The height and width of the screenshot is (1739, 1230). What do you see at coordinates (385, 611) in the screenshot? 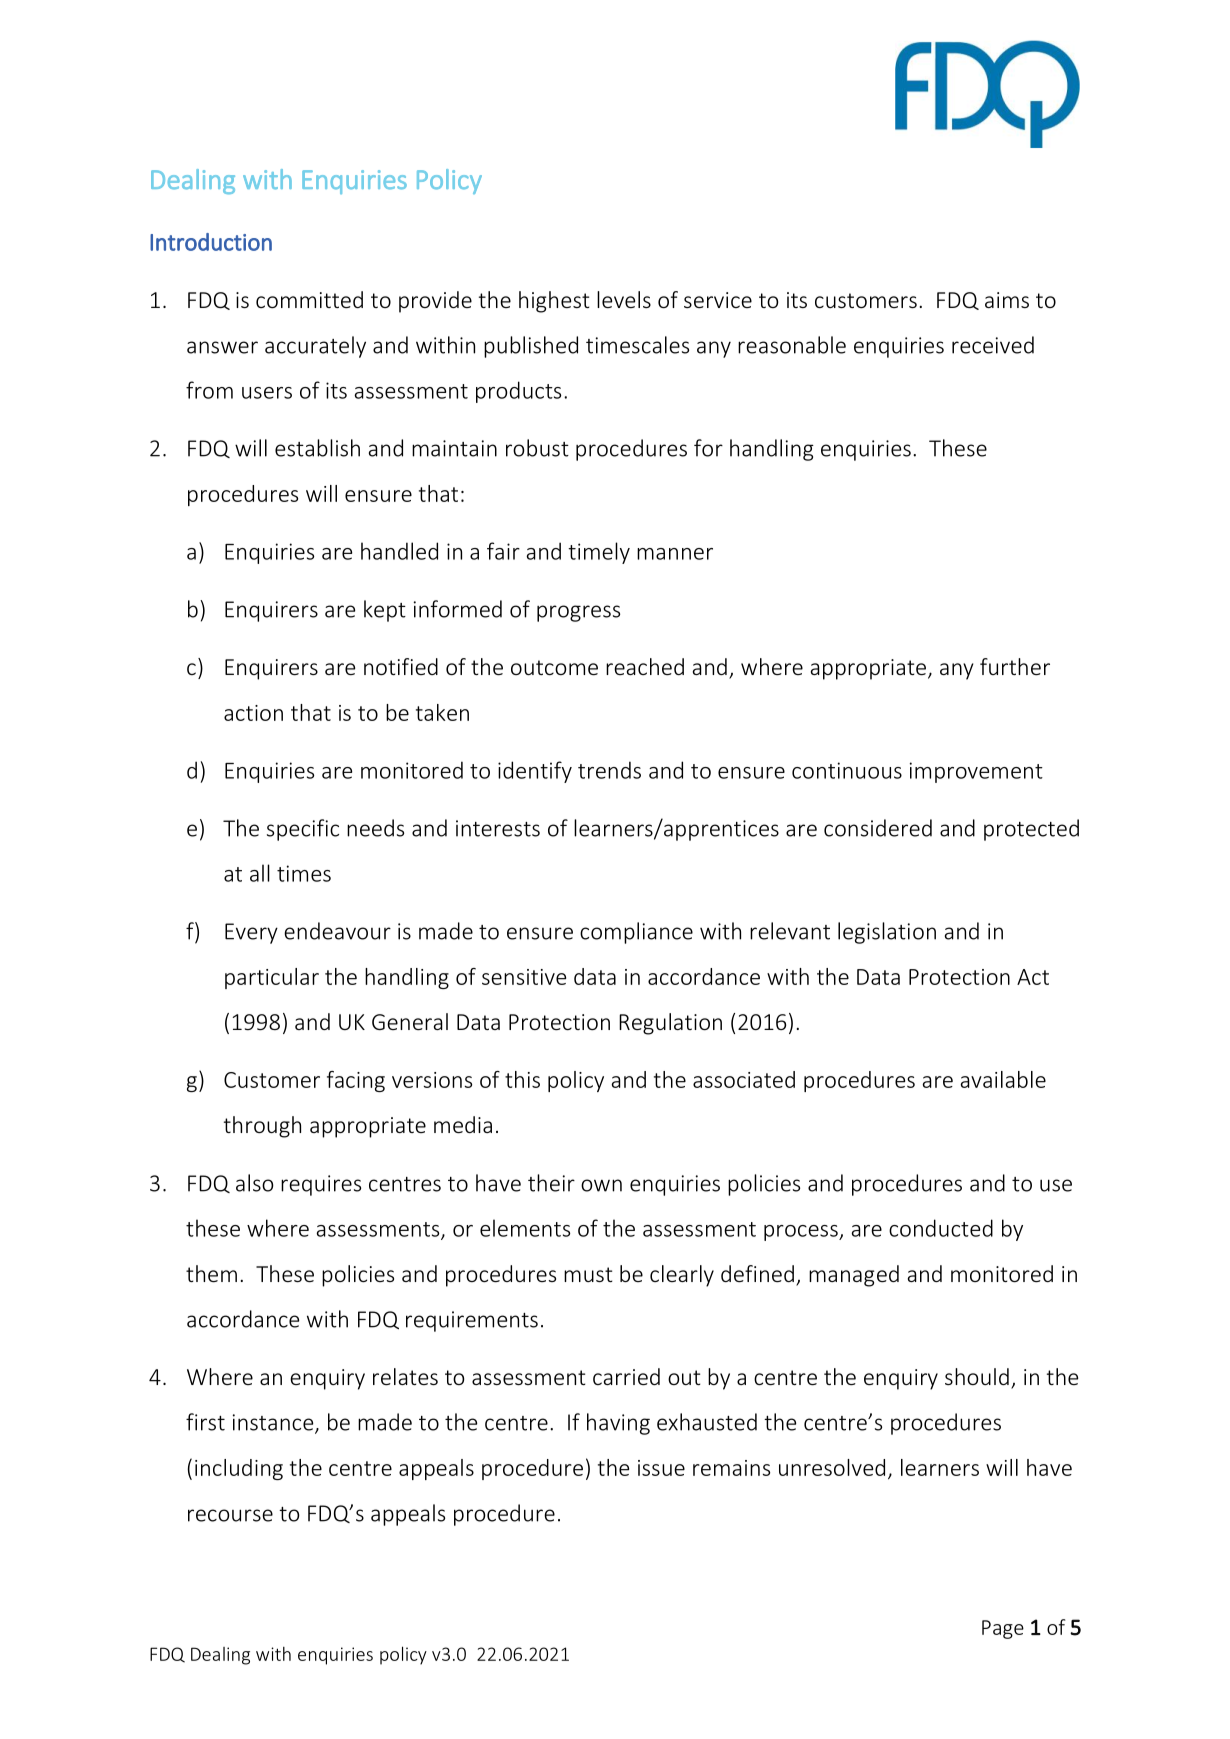
I see `kept` at bounding box center [385, 611].
